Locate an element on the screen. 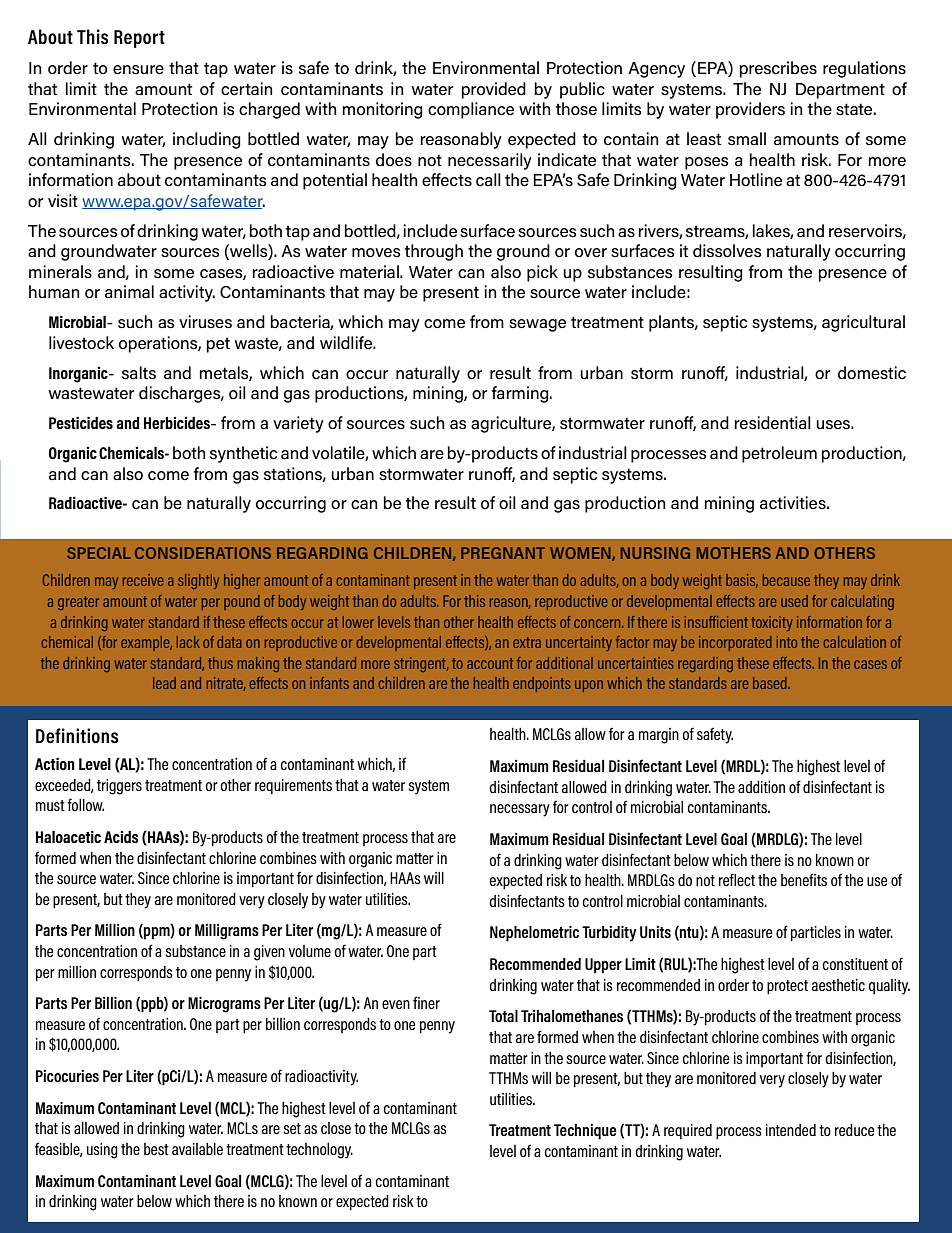 This screenshot has height=1233, width=952. ensure is located at coordinates (138, 70).
